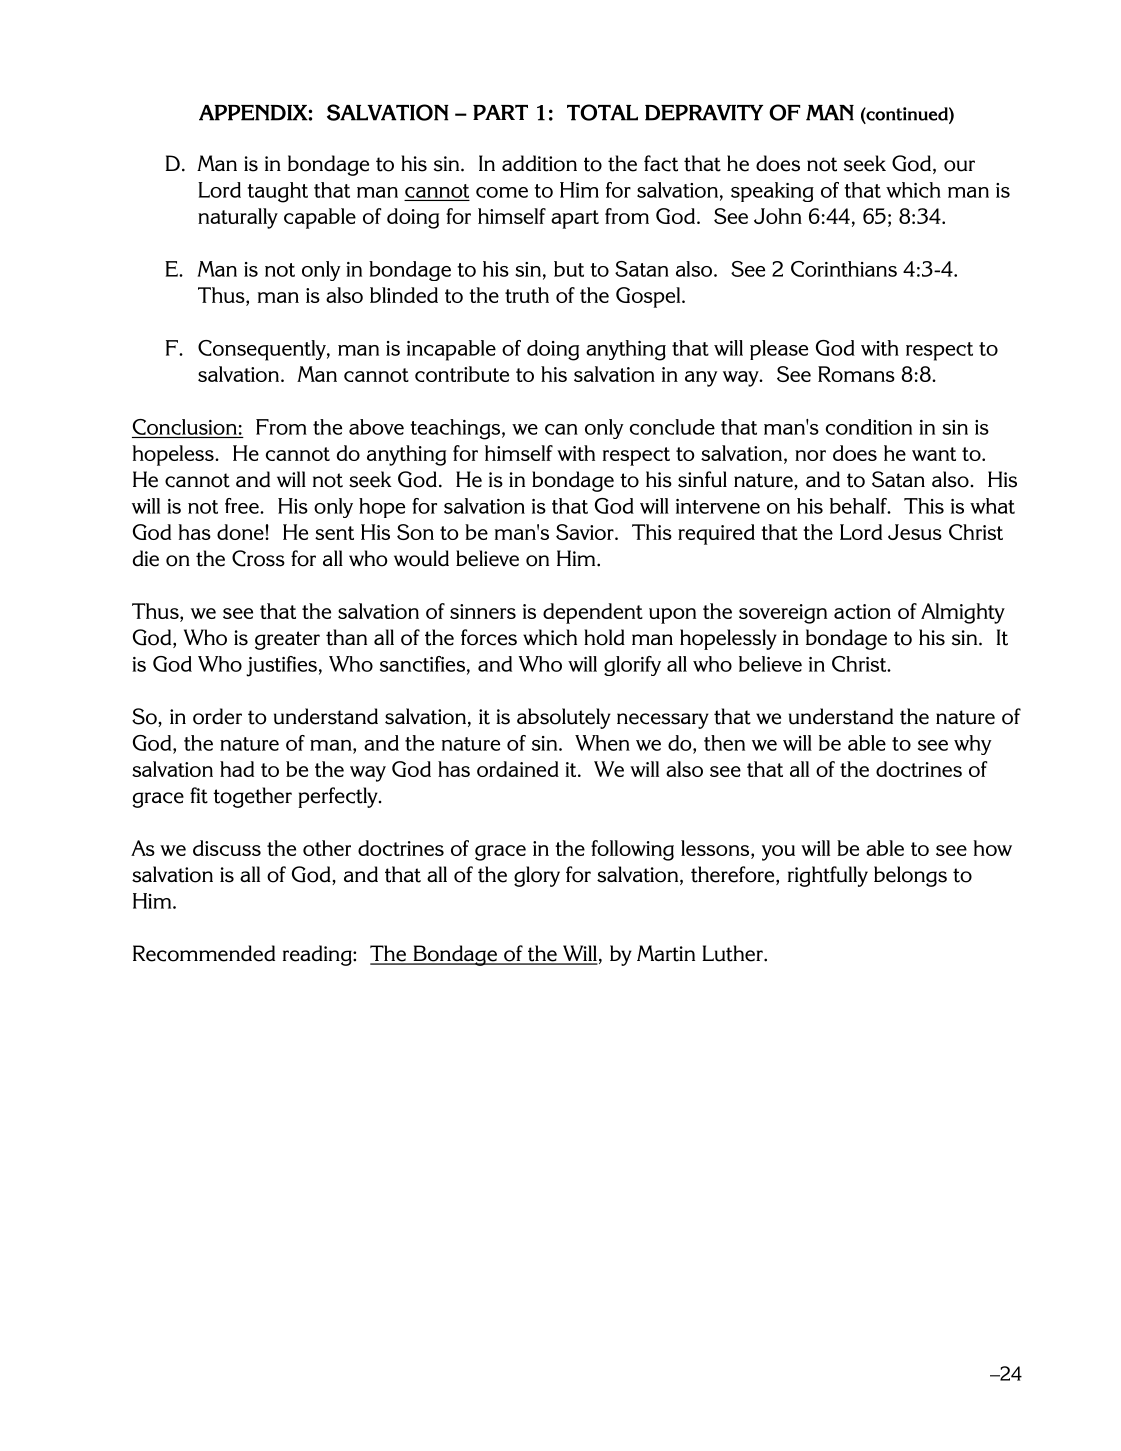  What do you see at coordinates (959, 166) in the screenshot?
I see `our` at bounding box center [959, 166].
